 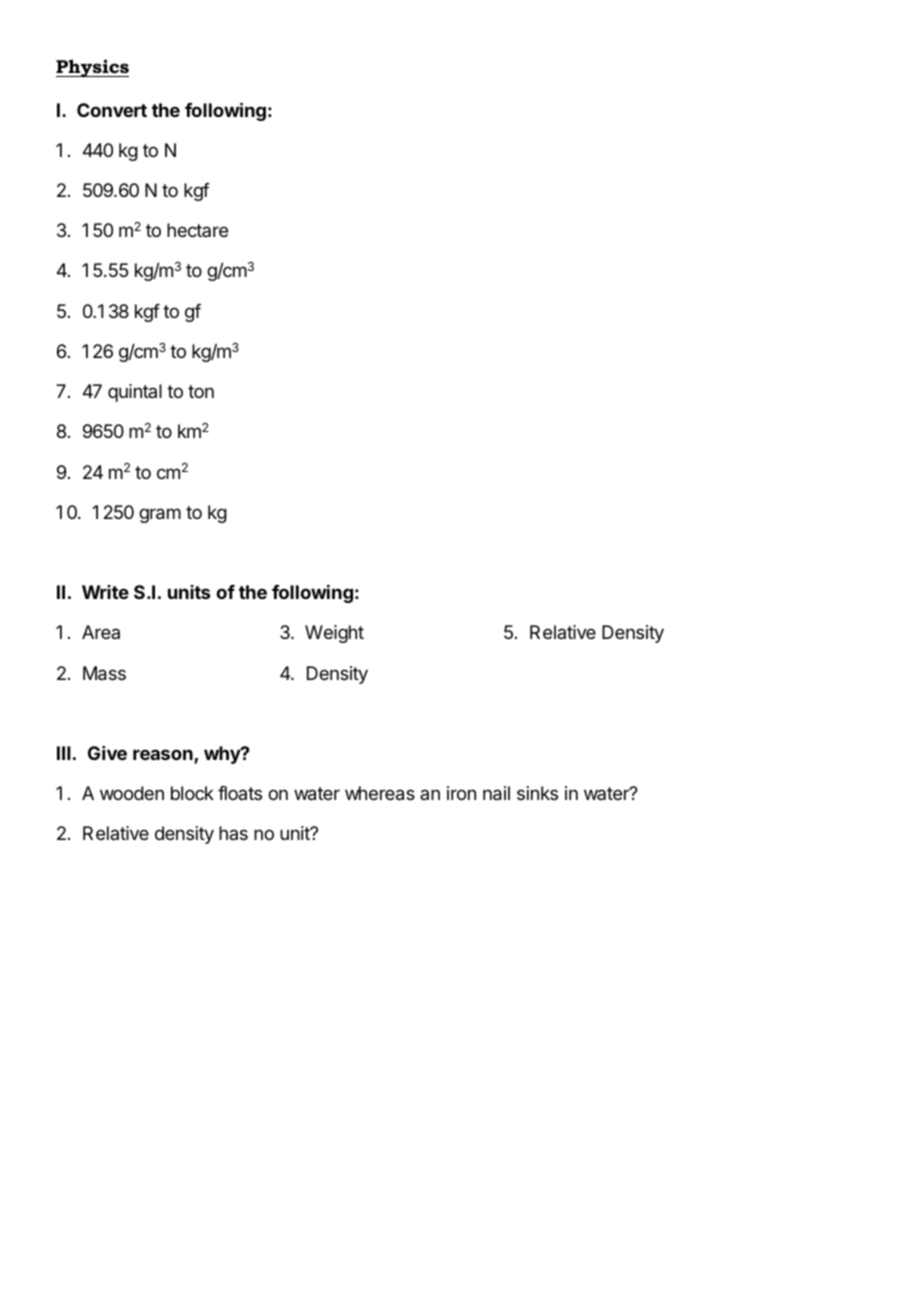 What do you see at coordinates (201, 391) in the image?
I see `ton` at bounding box center [201, 391].
